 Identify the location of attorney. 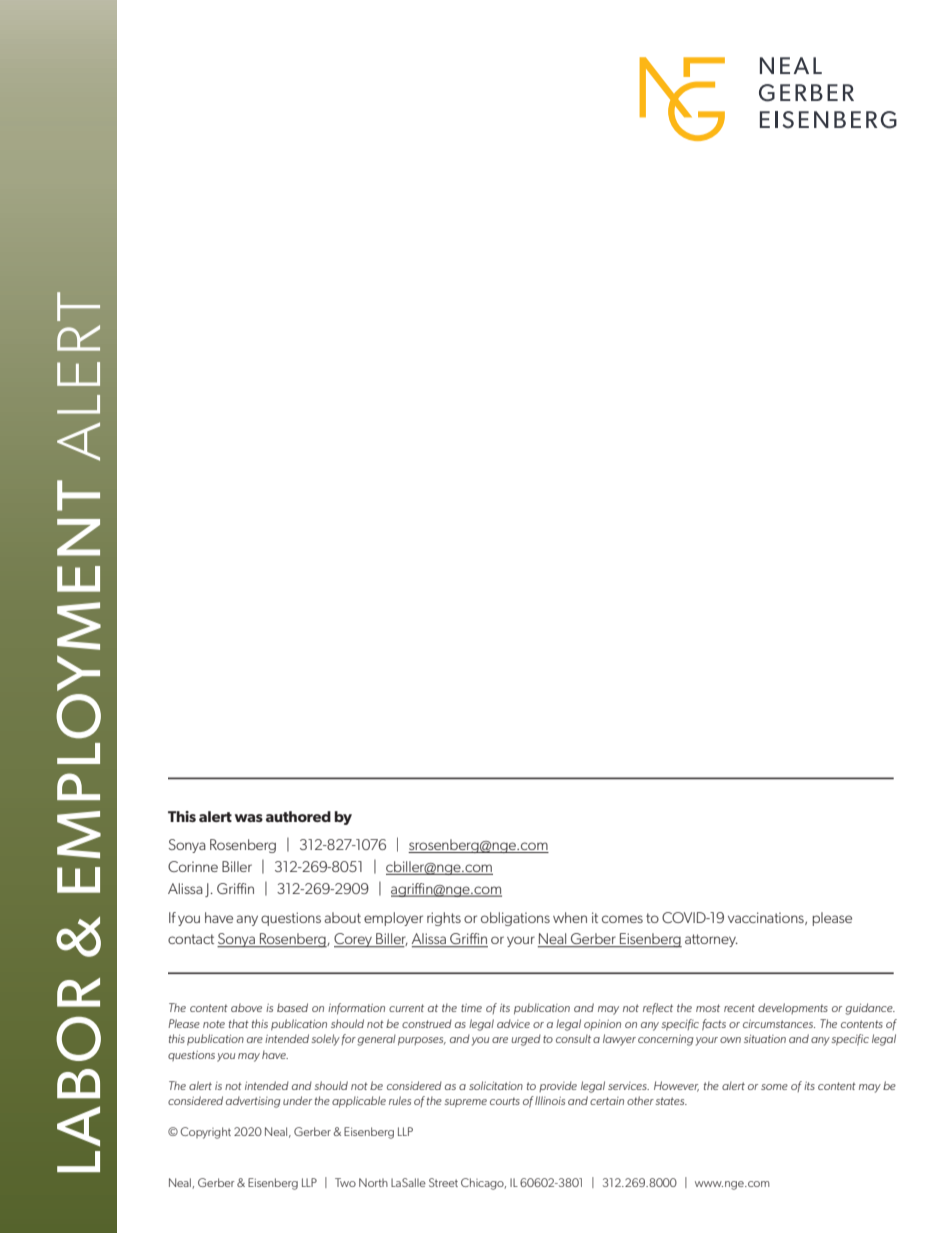
(711, 940).
